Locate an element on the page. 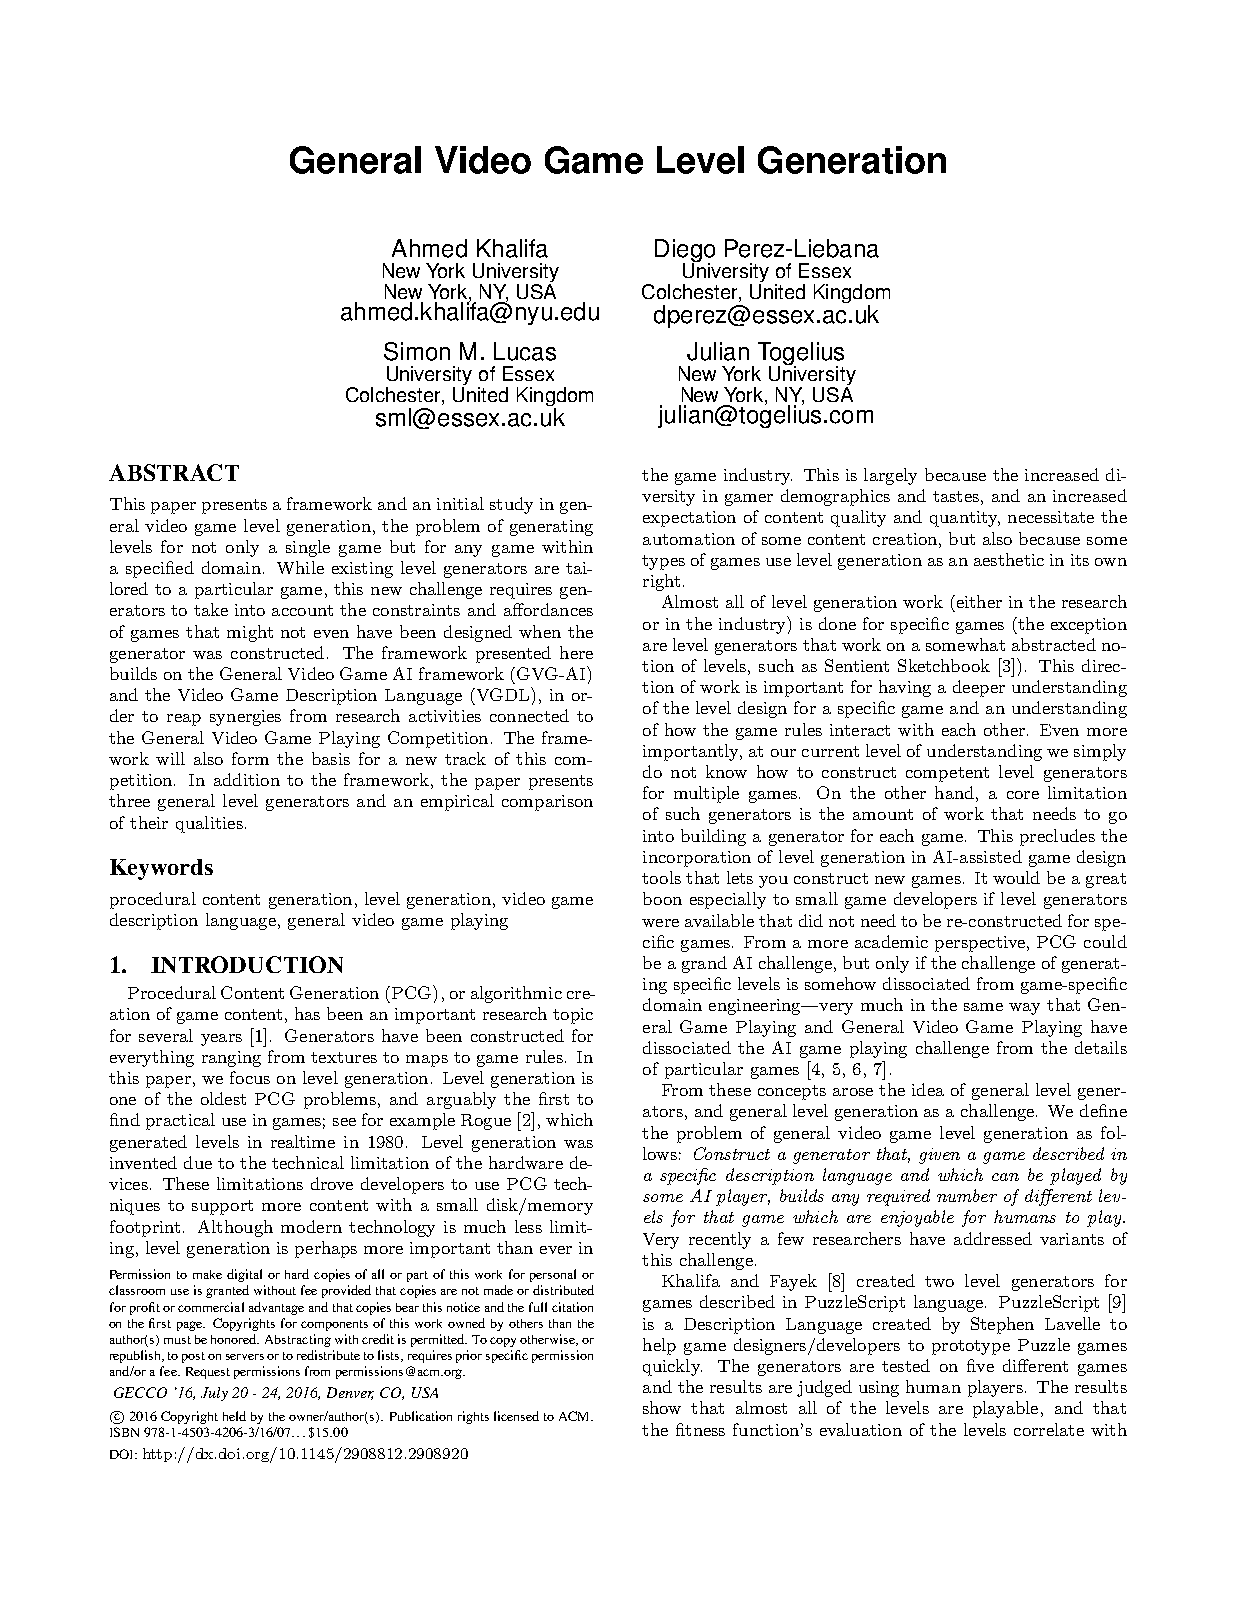  July is located at coordinates (214, 1394).
